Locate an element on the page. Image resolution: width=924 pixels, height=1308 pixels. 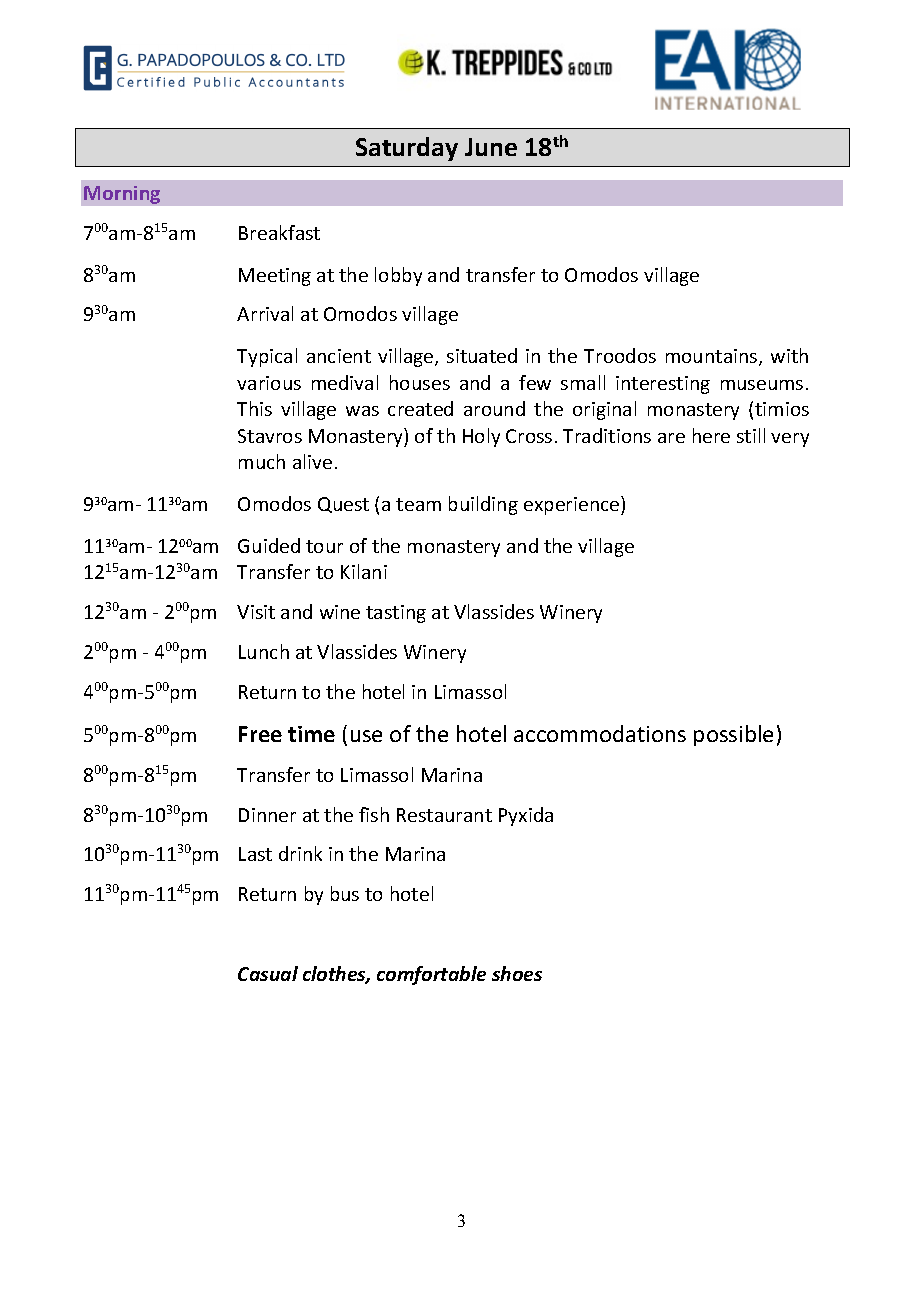
situated is located at coordinates (482, 355).
